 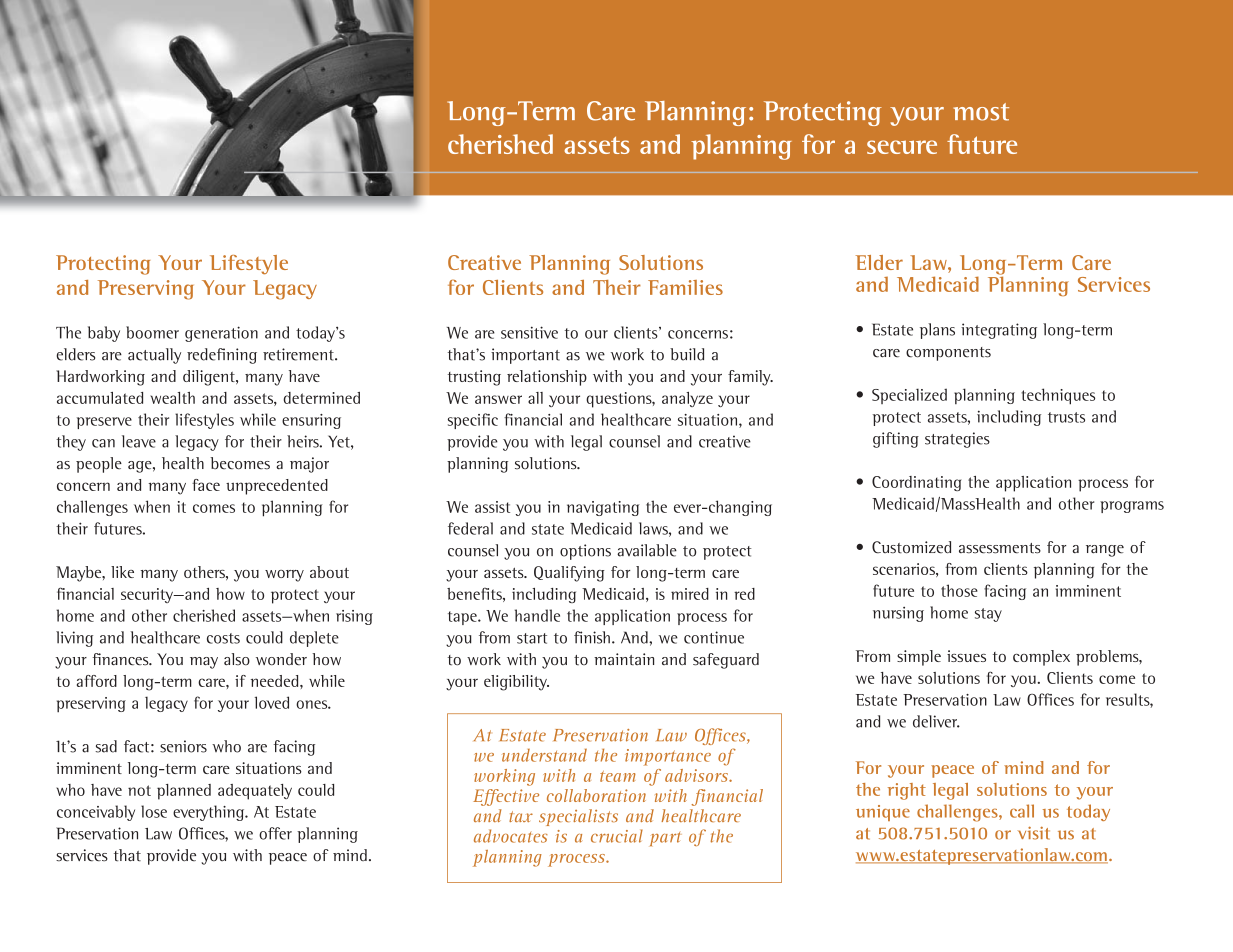 I want to click on Coordinating, so click(x=916, y=483).
